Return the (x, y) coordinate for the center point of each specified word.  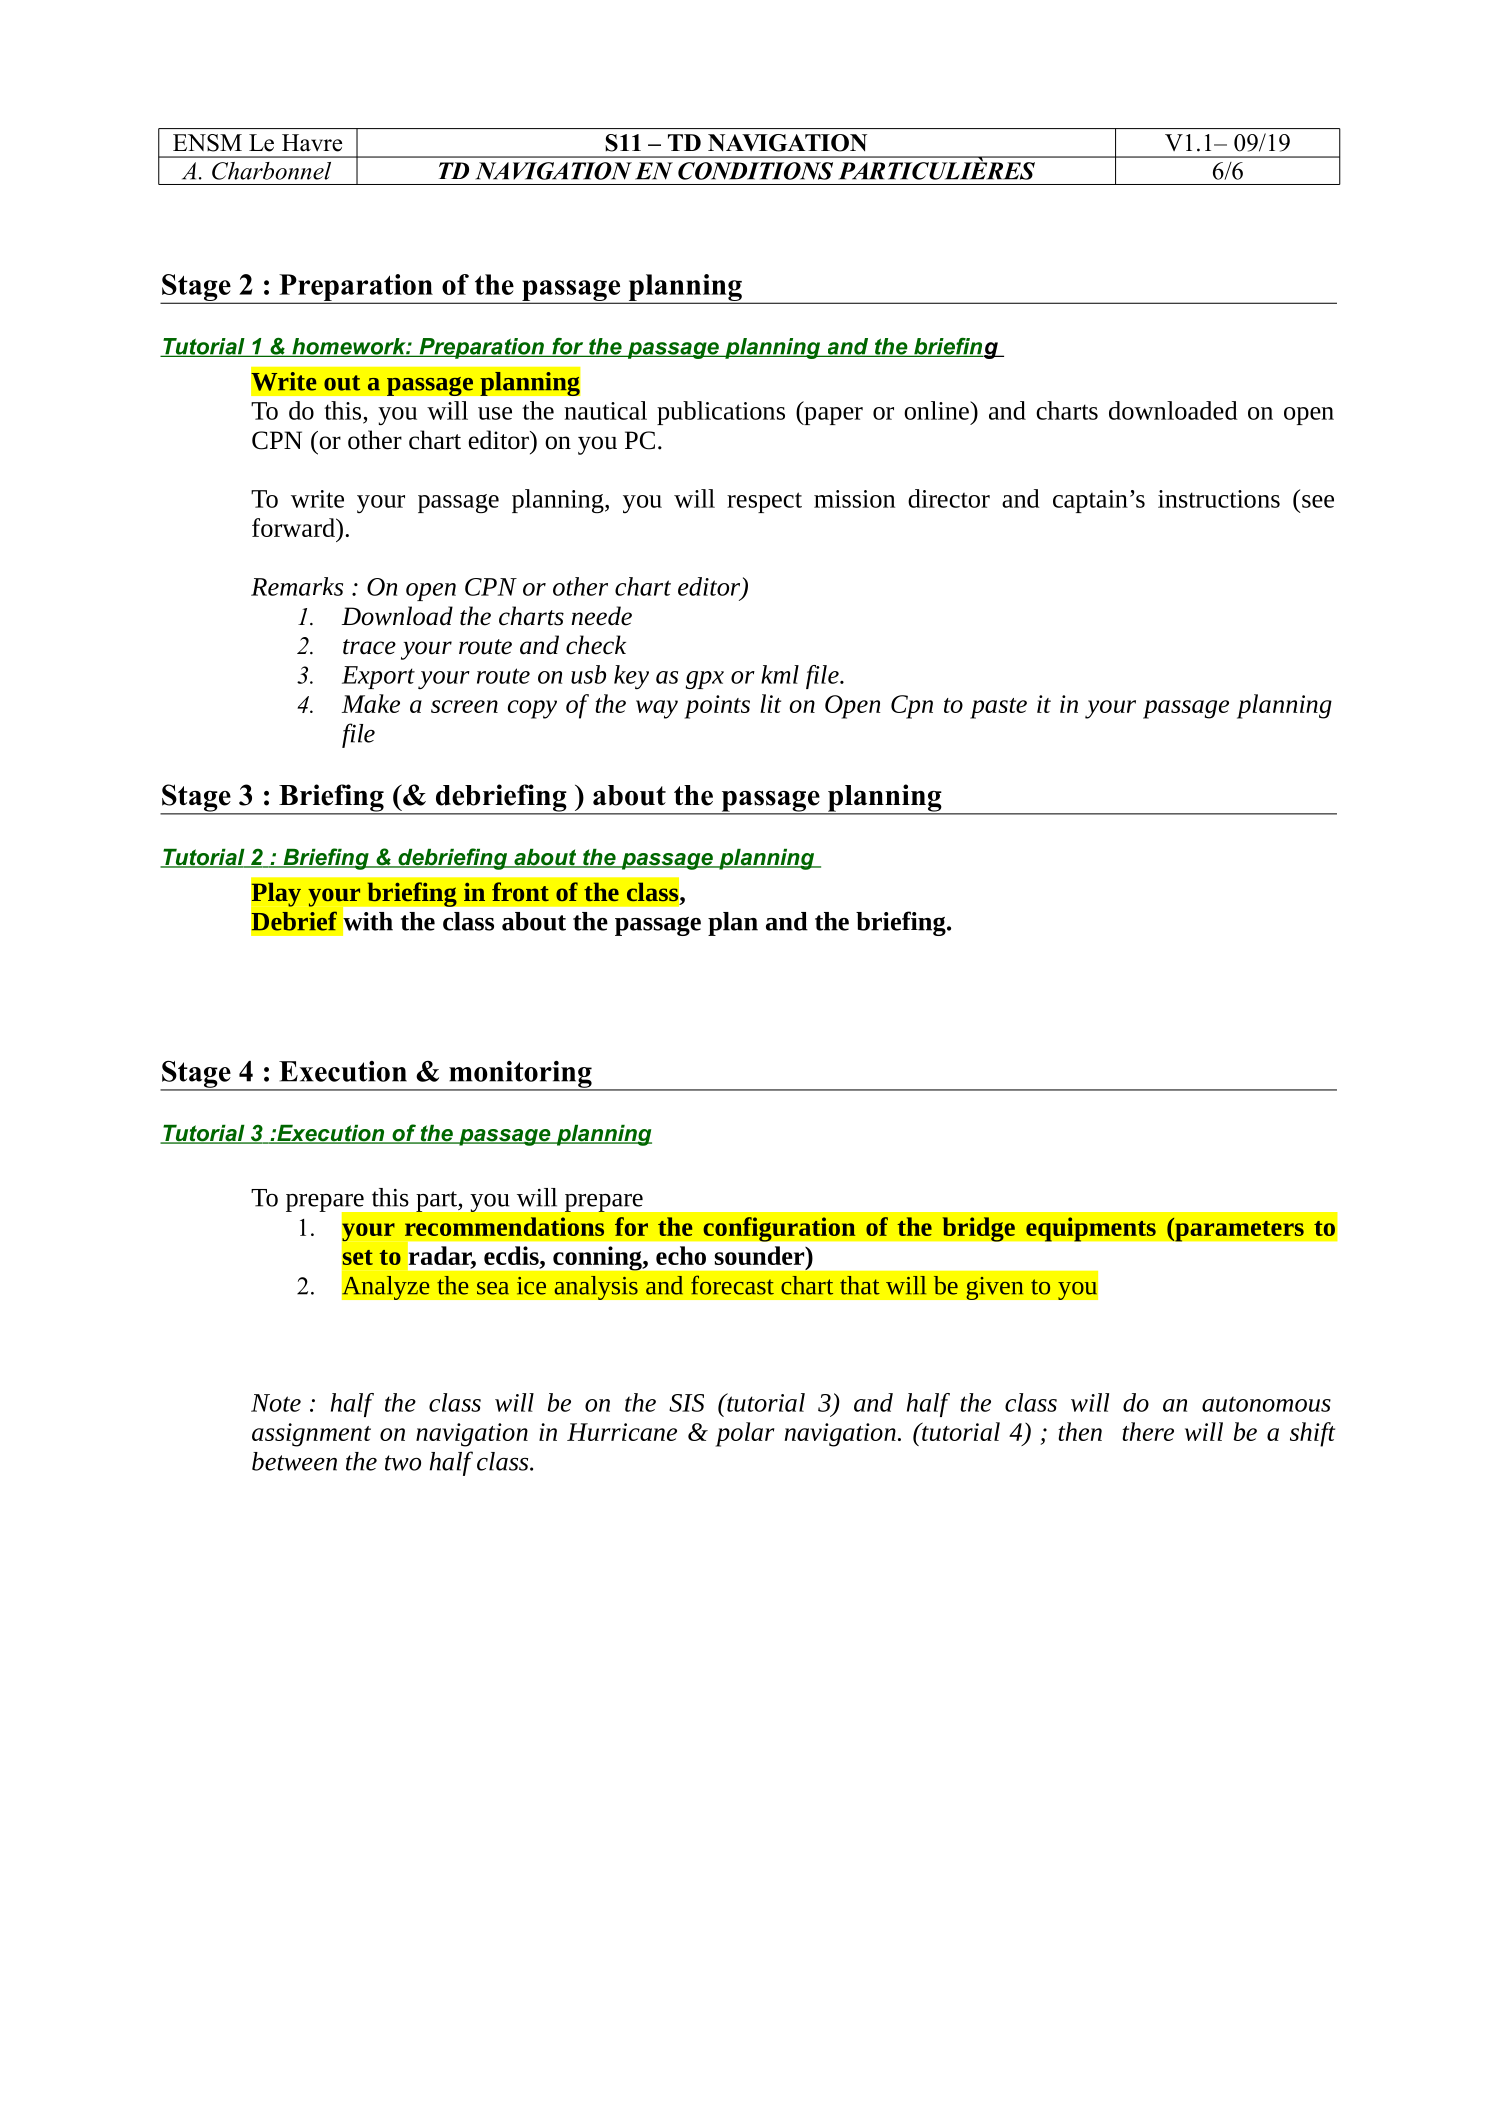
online (937, 410)
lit (770, 703)
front (520, 891)
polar (745, 1434)
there (1148, 1431)
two (403, 1463)
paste (998, 708)
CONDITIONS (755, 171)
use (495, 413)
